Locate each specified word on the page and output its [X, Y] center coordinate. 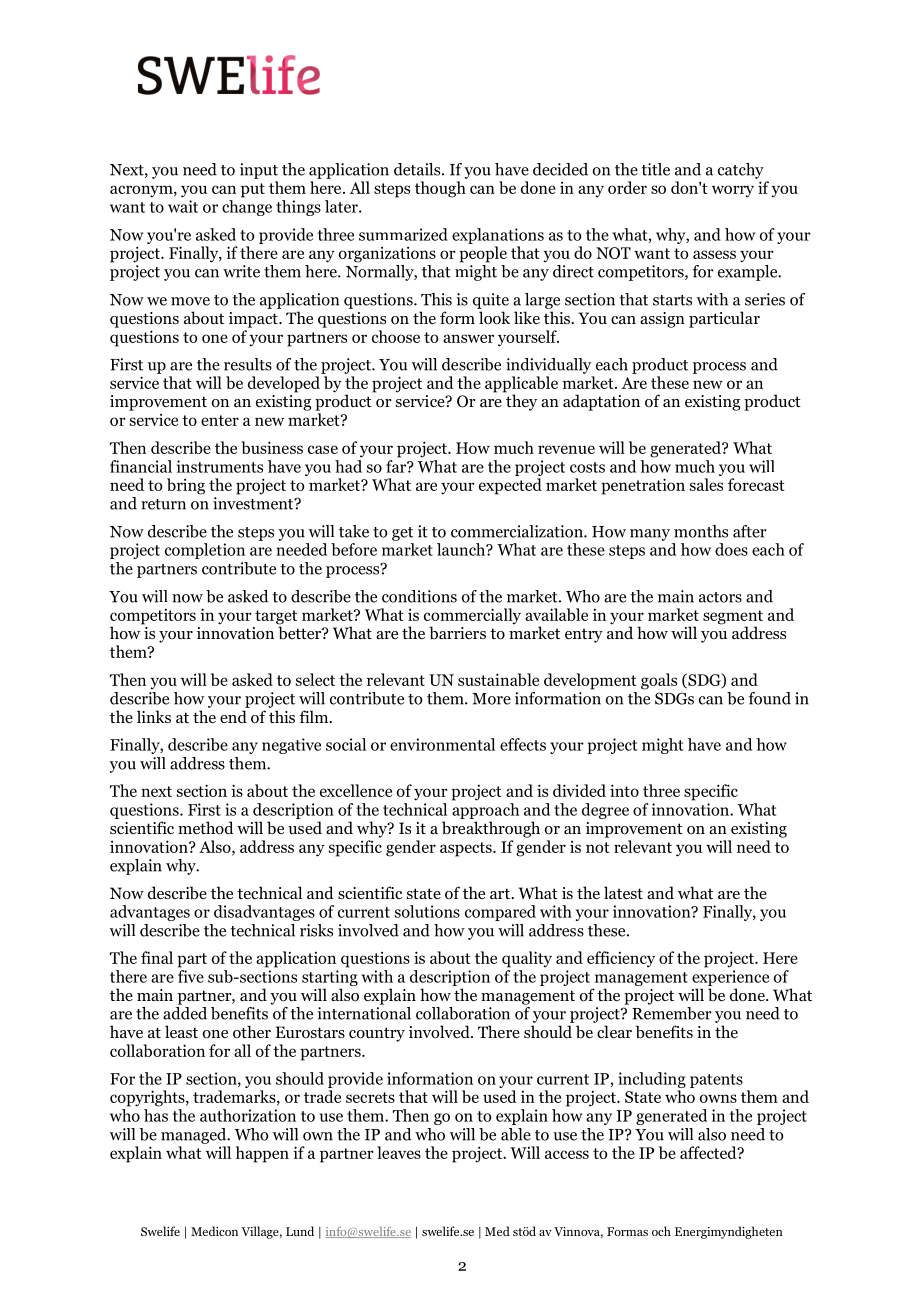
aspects [467, 849]
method [206, 828]
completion [205, 551]
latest [623, 892]
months [701, 531]
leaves [399, 1152]
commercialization [518, 531]
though [440, 189]
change [247, 208]
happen [262, 1154]
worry [733, 191]
